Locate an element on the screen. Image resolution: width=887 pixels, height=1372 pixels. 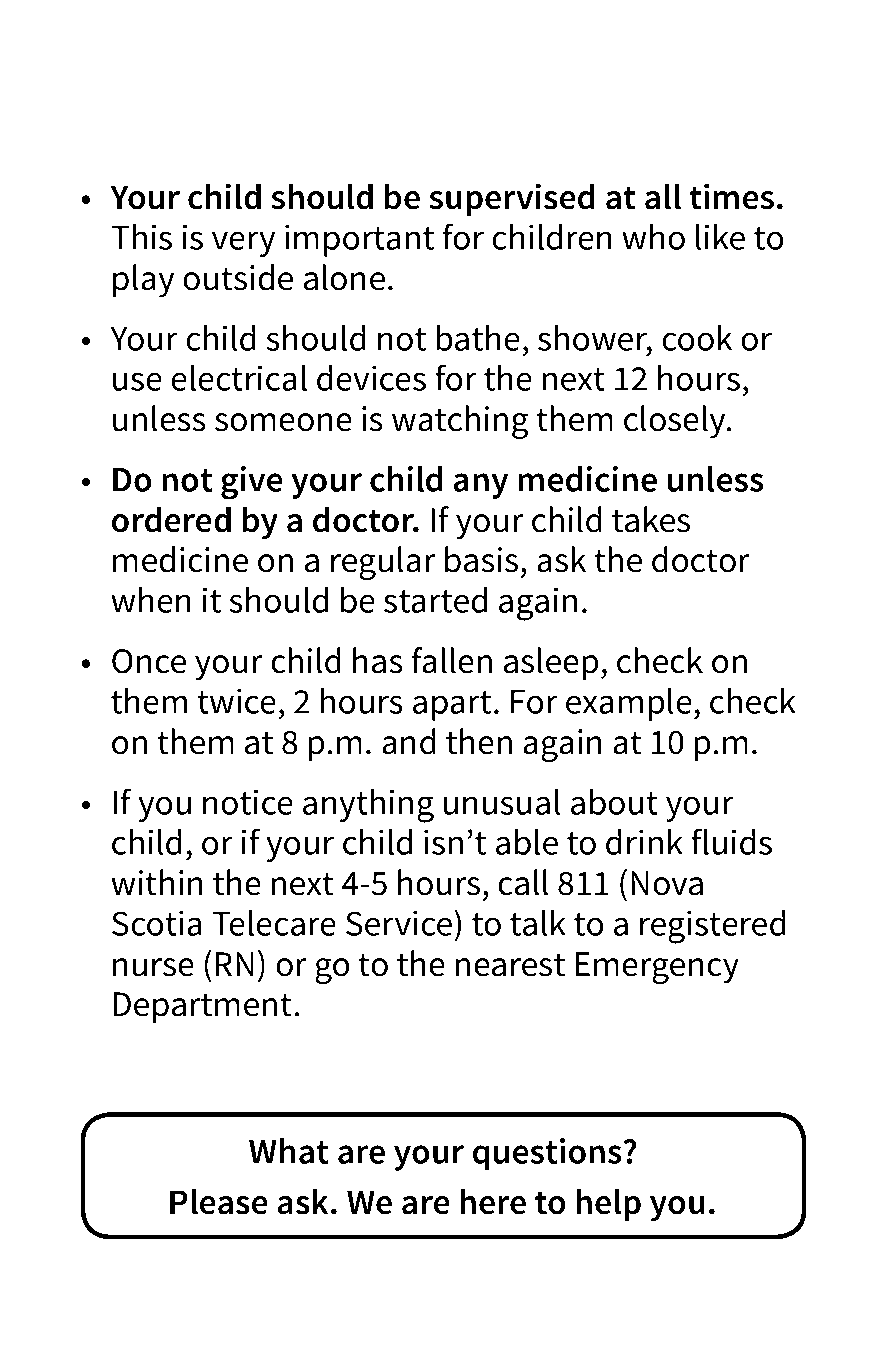
Please is located at coordinates (219, 1201).
